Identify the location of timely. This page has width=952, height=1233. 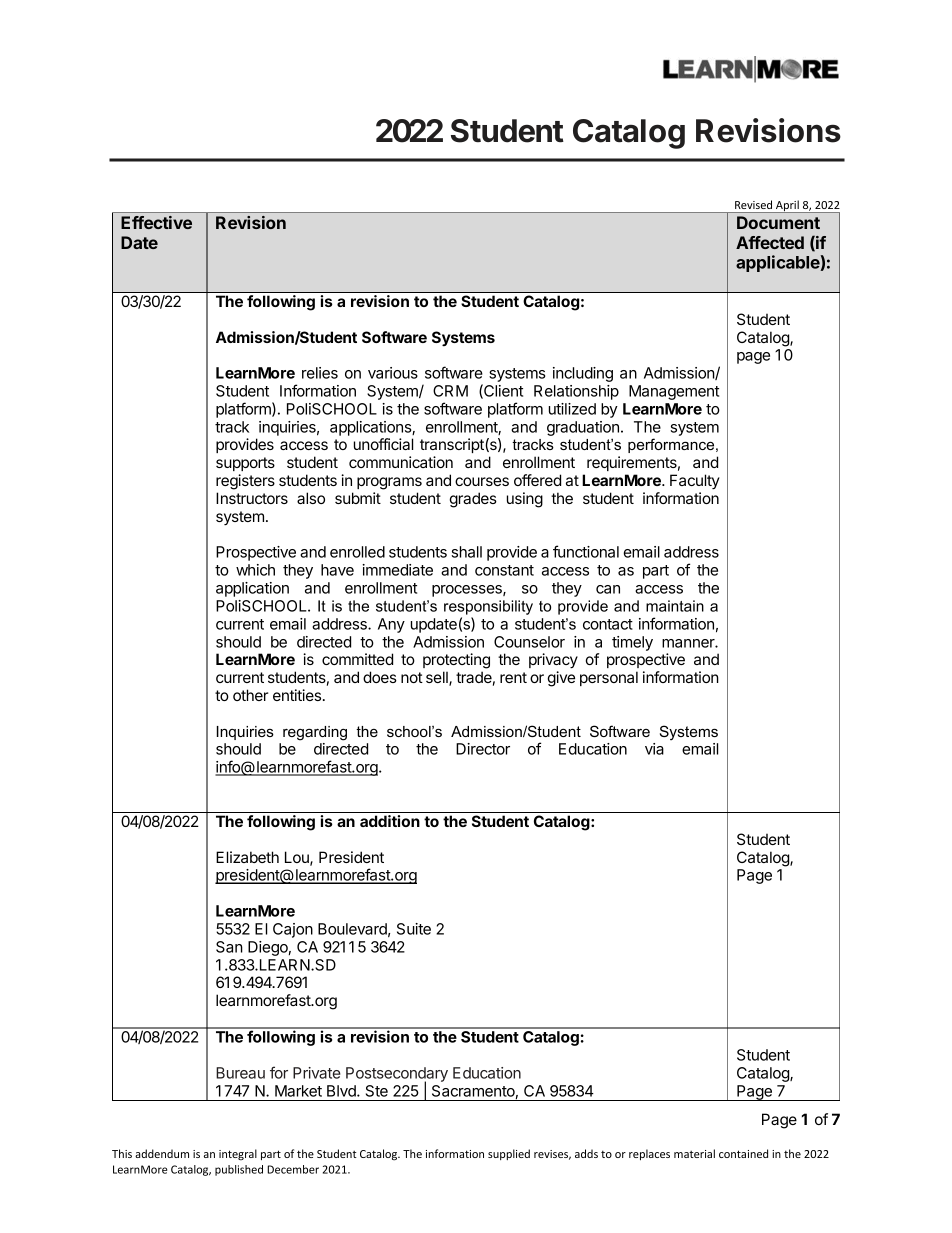
(632, 643).
